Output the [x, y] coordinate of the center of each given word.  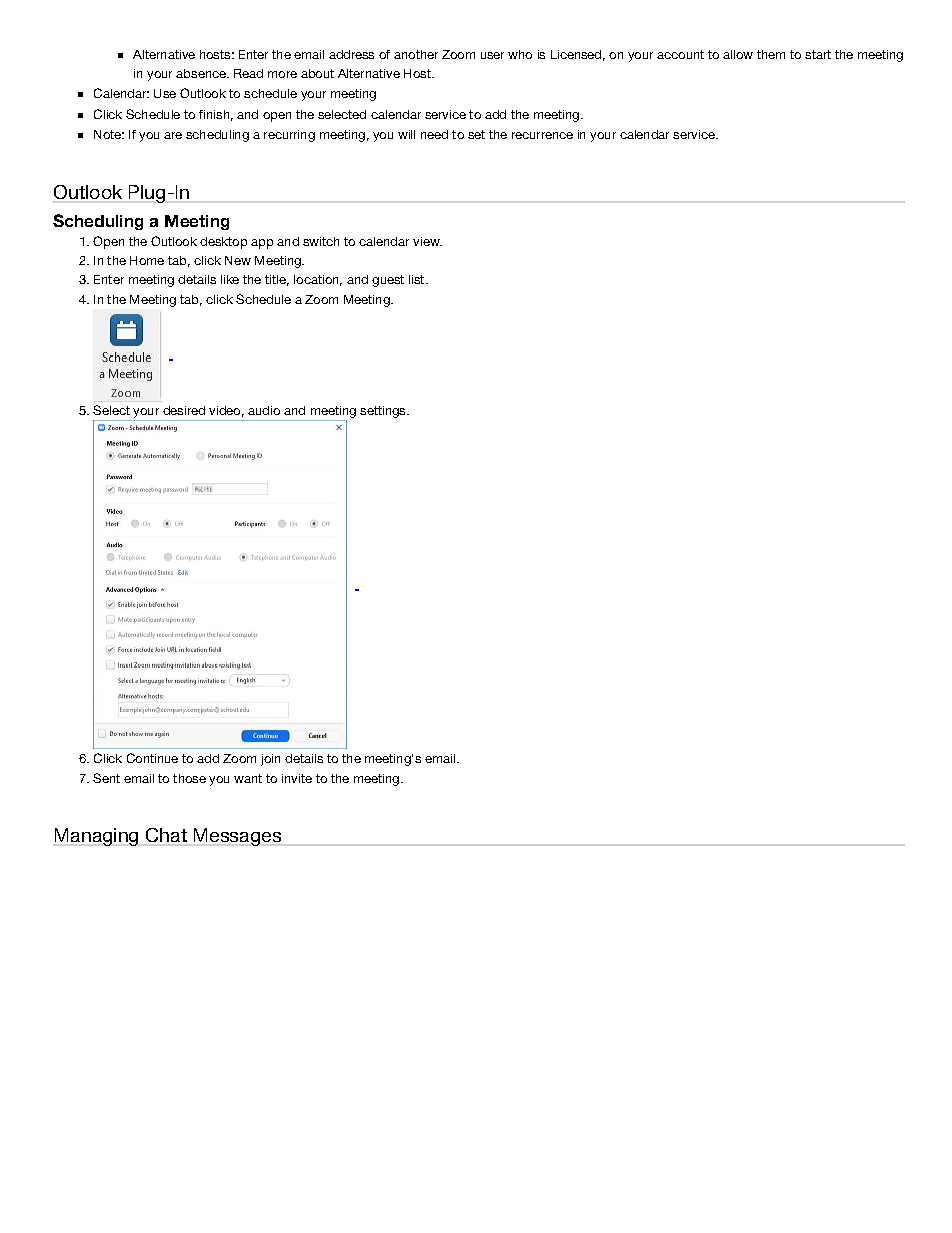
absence [202, 73]
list [418, 279]
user [492, 55]
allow [738, 54]
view [427, 241]
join [270, 760]
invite [297, 778]
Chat [166, 835]
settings [384, 412]
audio [264, 410]
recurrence [542, 135]
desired [184, 410]
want [248, 778]
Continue [152, 758]
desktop [223, 243]
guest [388, 281]
